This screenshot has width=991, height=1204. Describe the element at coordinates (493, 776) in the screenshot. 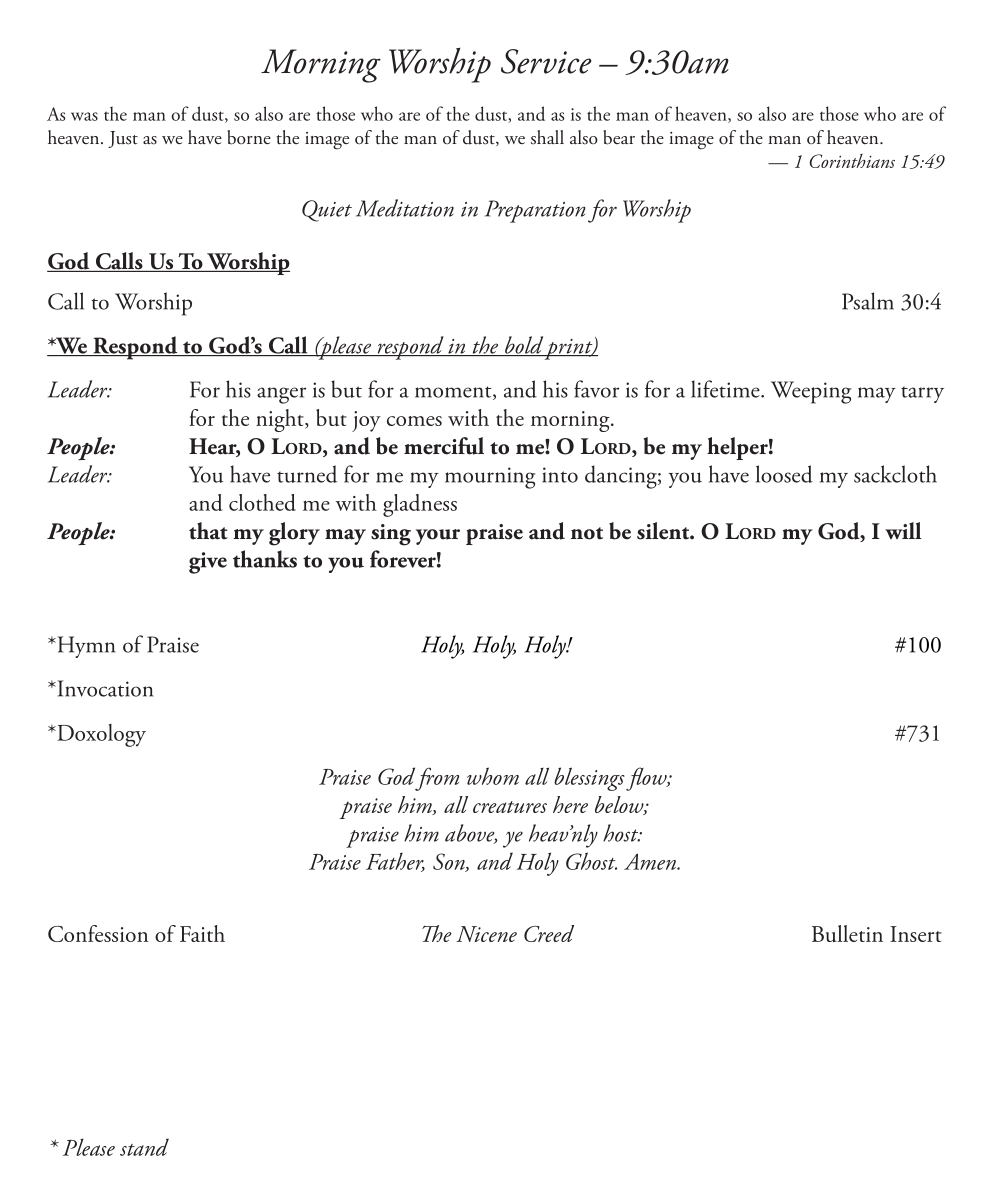

I see `whom` at that location.
